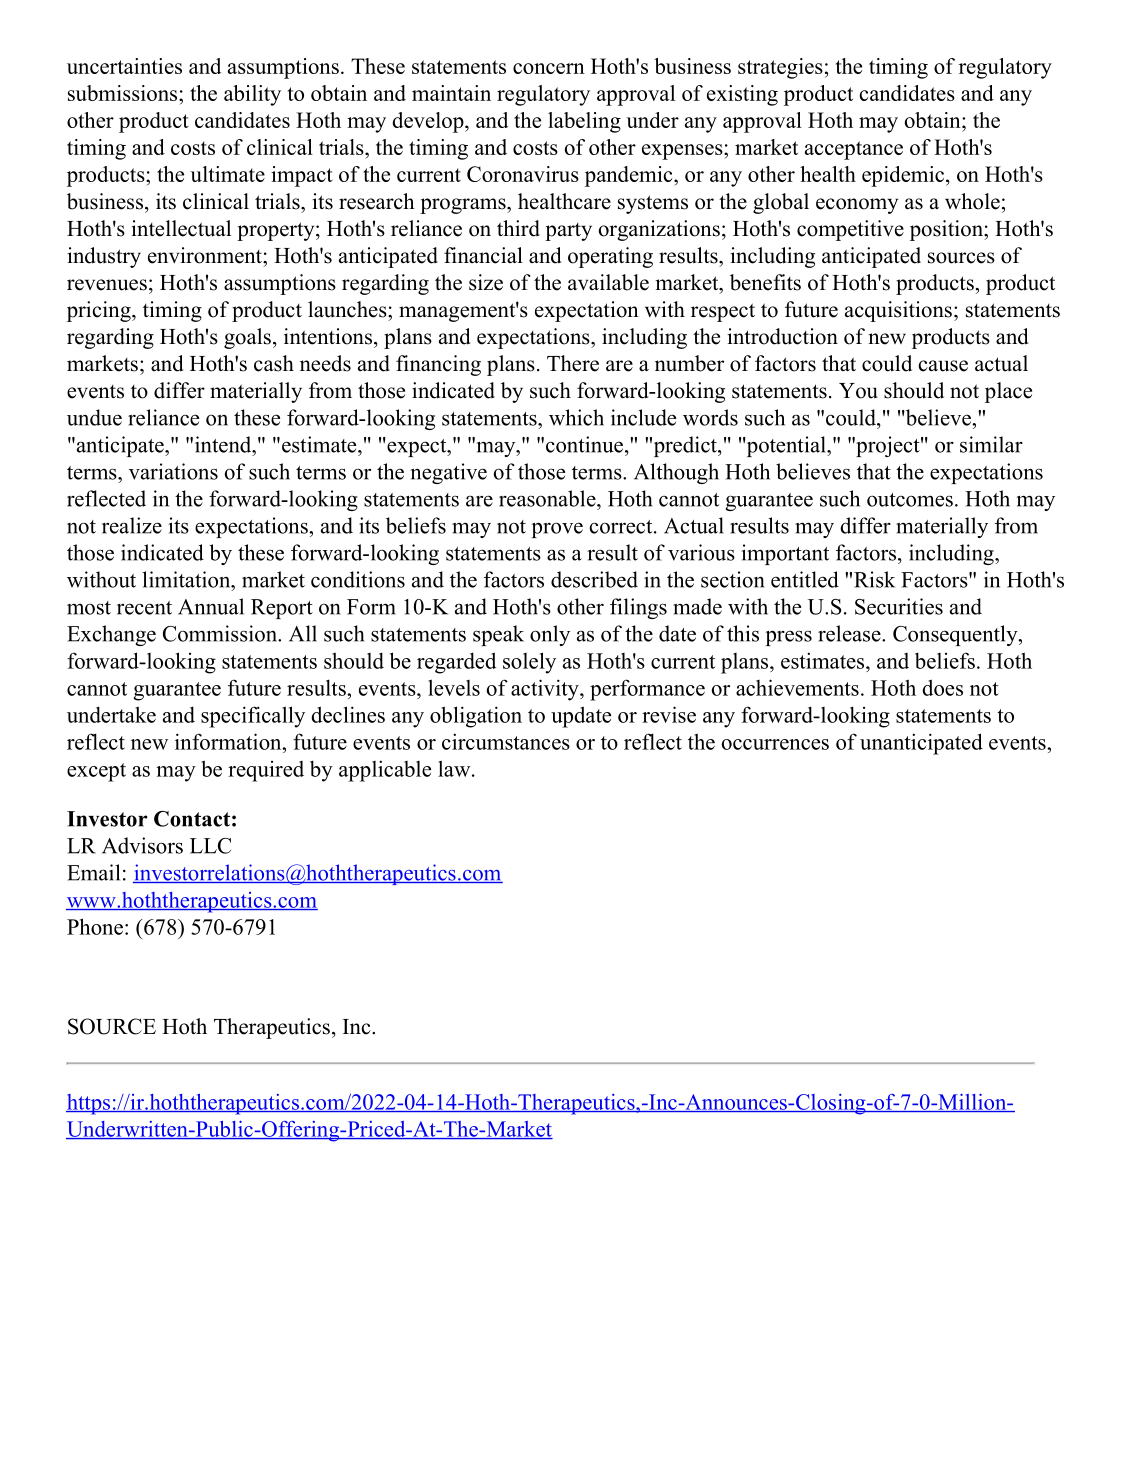 This screenshot has height=1466, width=1133. Describe the element at coordinates (898, 311) in the screenshot. I see `acquisitions` at that location.
